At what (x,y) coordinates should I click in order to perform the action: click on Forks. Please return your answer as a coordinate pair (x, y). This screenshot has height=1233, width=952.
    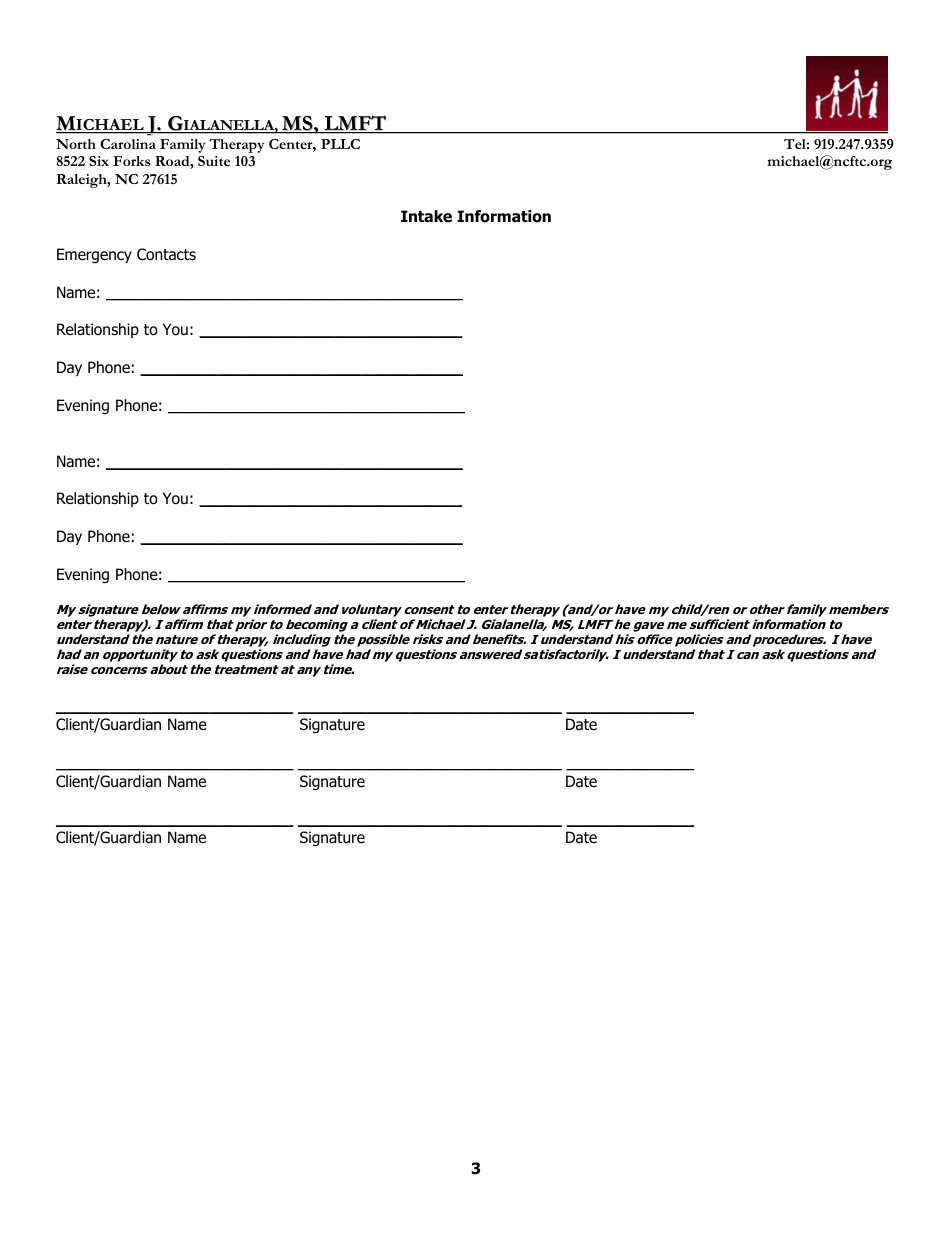
    Looking at the image, I should click on (132, 161).
